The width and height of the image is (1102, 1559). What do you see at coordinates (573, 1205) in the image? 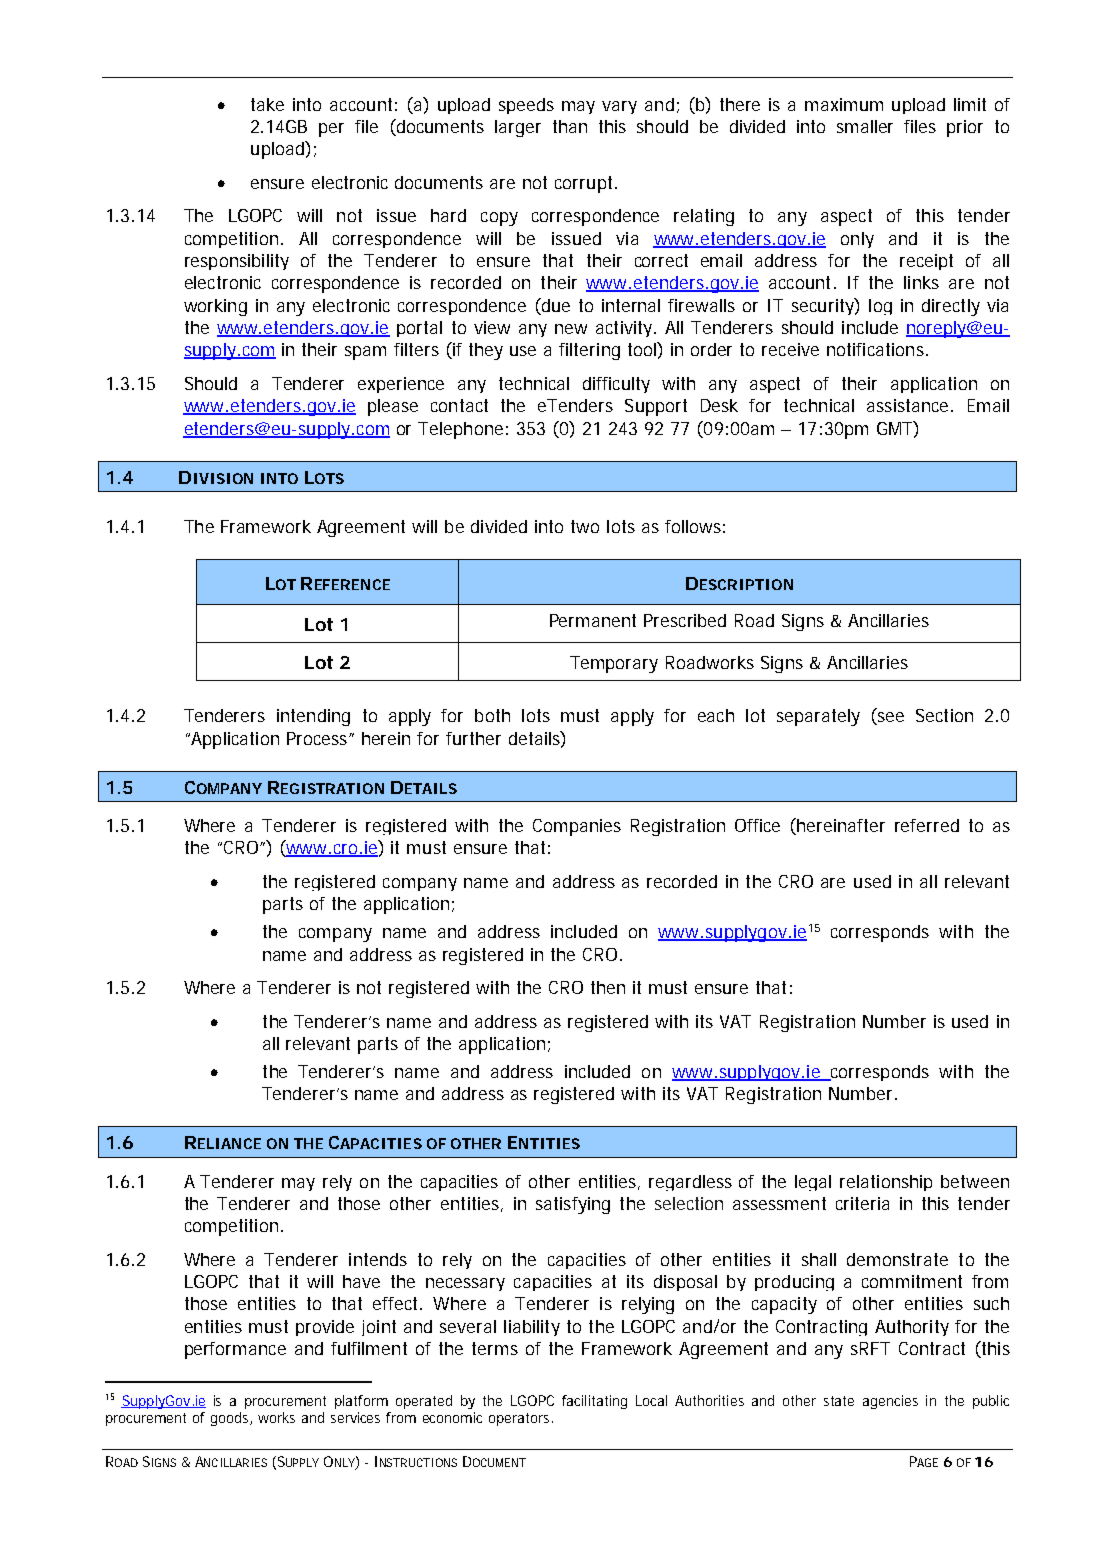
I see `satisfying` at bounding box center [573, 1205].
